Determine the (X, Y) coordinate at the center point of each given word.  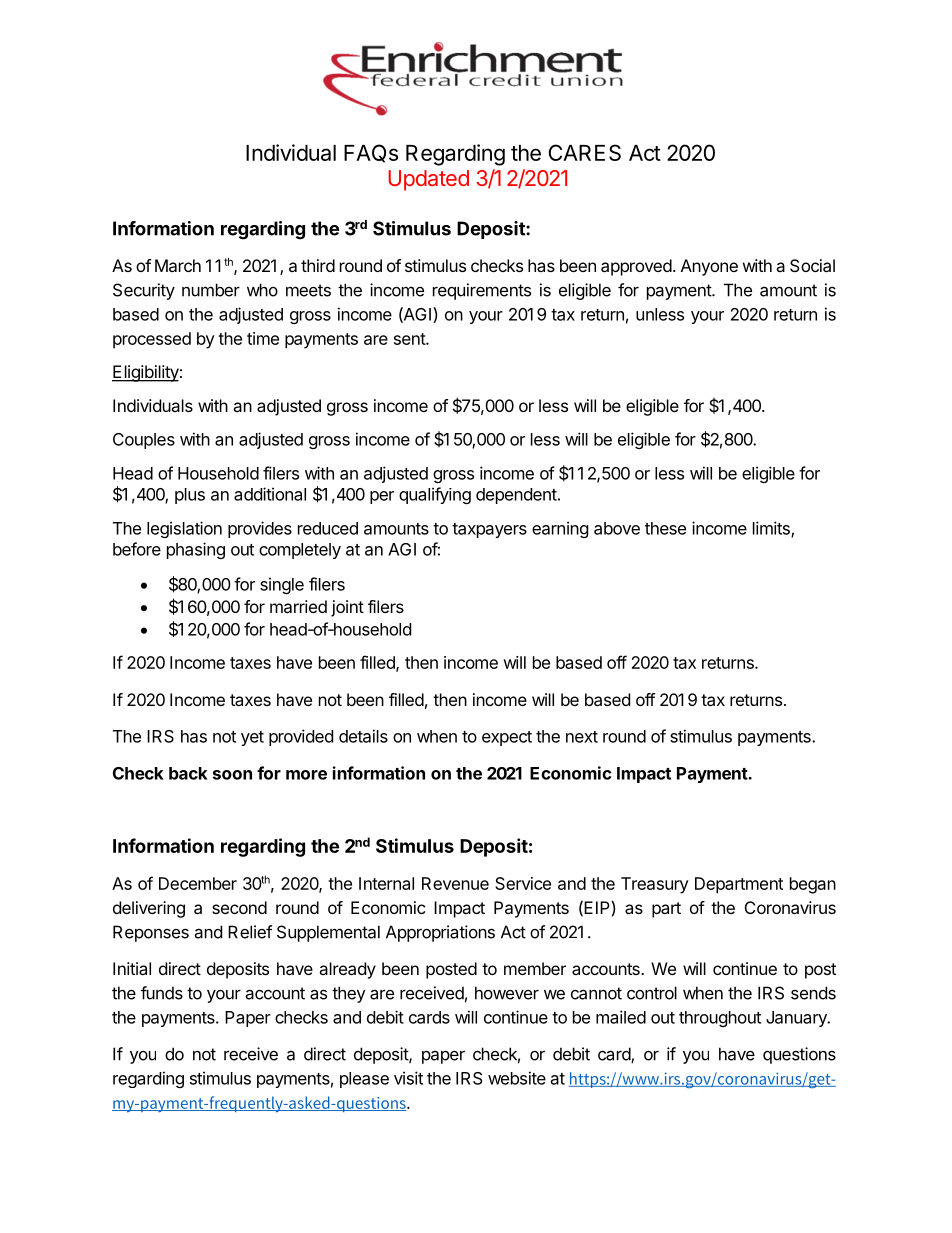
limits (772, 529)
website (517, 1078)
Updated (428, 180)
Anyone (709, 267)
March (178, 265)
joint (347, 608)
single (282, 585)
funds (162, 993)
